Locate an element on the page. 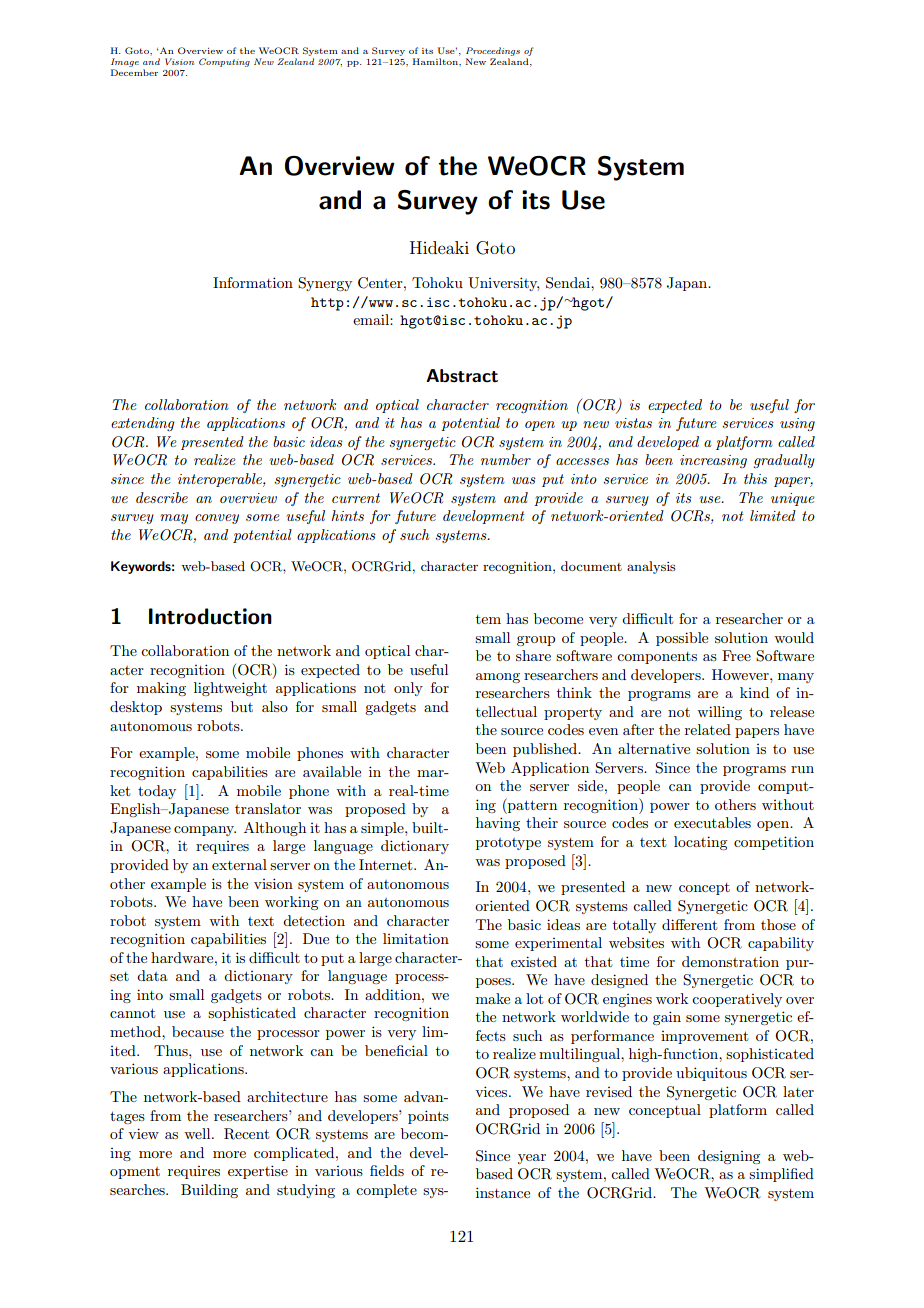  instance is located at coordinates (503, 1192).
